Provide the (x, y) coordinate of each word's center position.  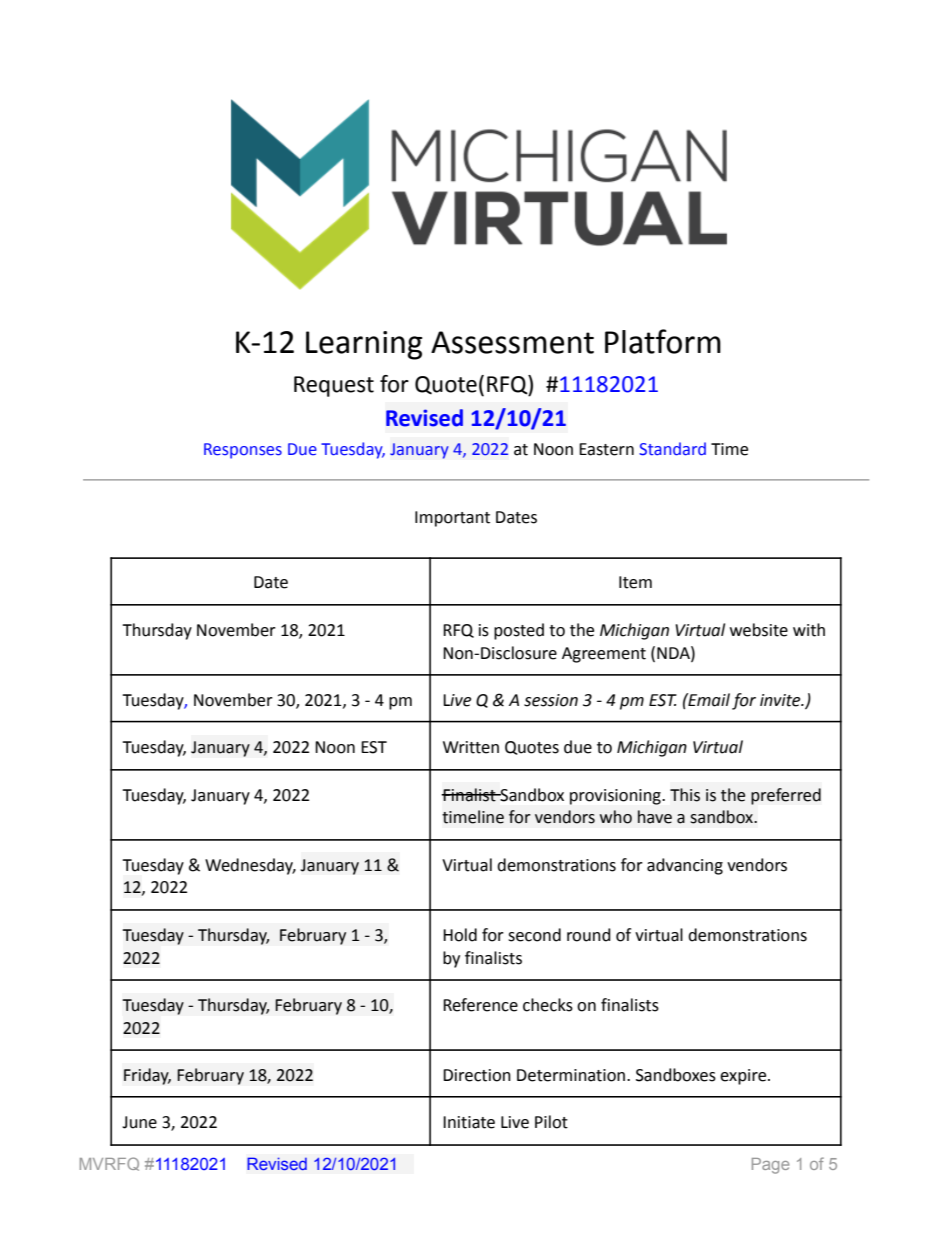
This (685, 795)
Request (334, 386)
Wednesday (250, 866)
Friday (147, 1076)
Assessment (512, 342)
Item (635, 582)
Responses (243, 451)
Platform (663, 341)
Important (452, 519)
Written (471, 747)
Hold (460, 935)
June (139, 1122)
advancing (685, 866)
